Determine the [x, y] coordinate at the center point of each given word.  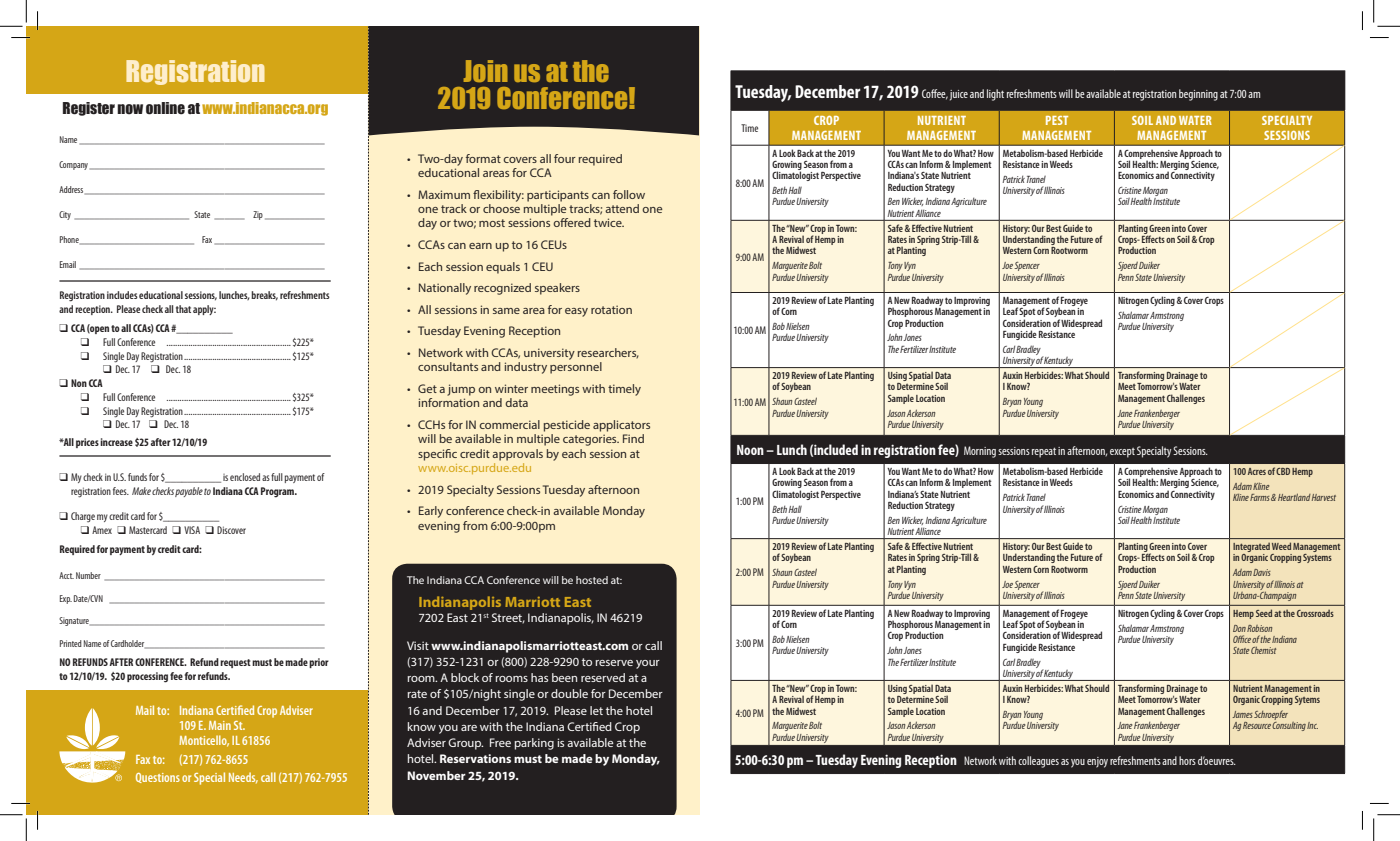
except [1122, 453]
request [235, 663]
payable [189, 492]
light [995, 95]
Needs [243, 778]
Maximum [444, 194]
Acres [1257, 471]
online [165, 108]
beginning [1198, 95]
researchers [608, 353]
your [648, 664]
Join [486, 71]
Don [1239, 628]
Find [633, 438]
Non [79, 383]
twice [609, 222]
